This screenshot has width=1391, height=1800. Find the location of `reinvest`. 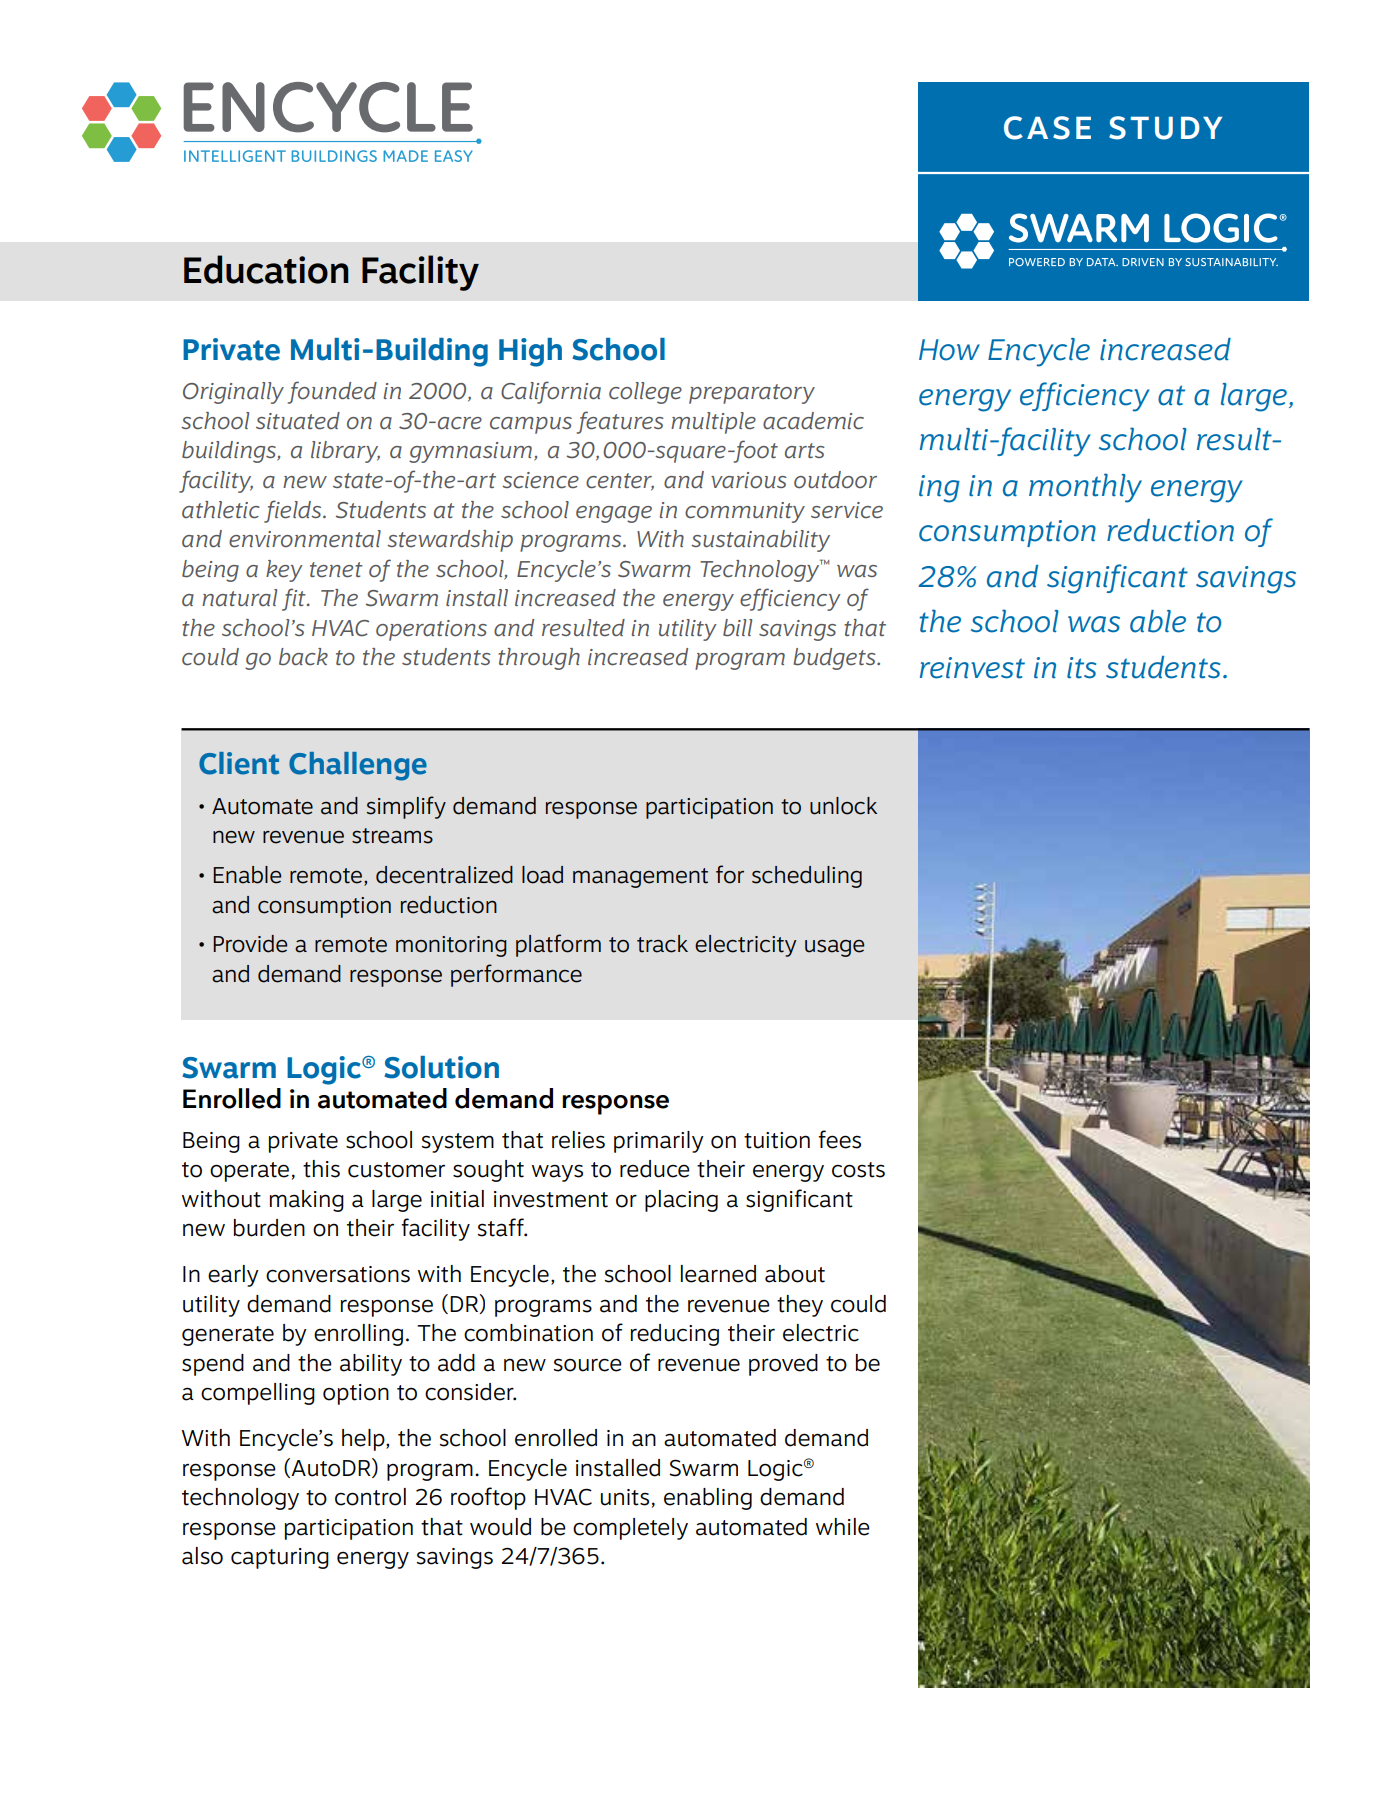

reinvest is located at coordinates (972, 668).
